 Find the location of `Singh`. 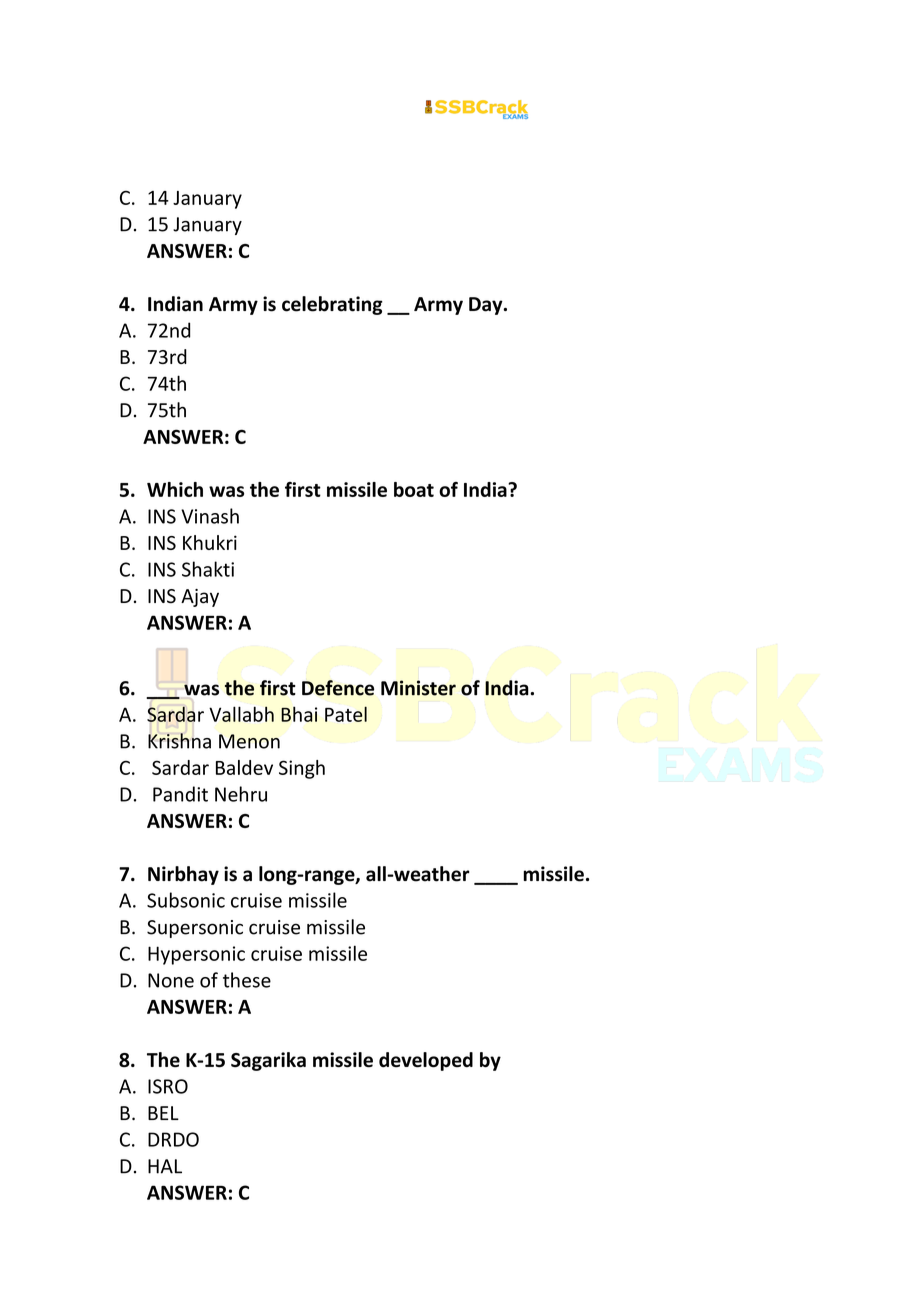

Singh is located at coordinates (302, 769).
